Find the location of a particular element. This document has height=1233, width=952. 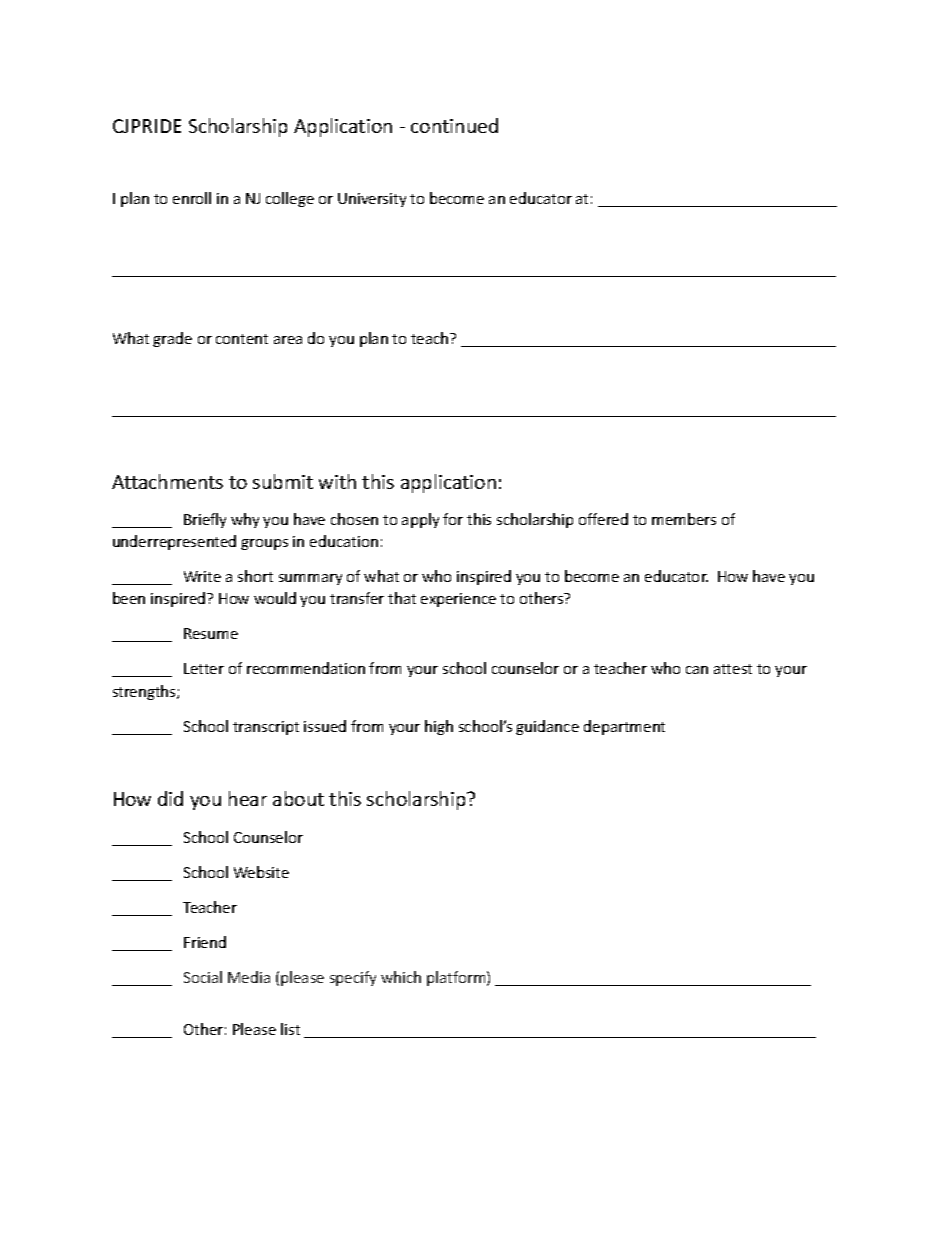

enroll is located at coordinates (192, 198).
